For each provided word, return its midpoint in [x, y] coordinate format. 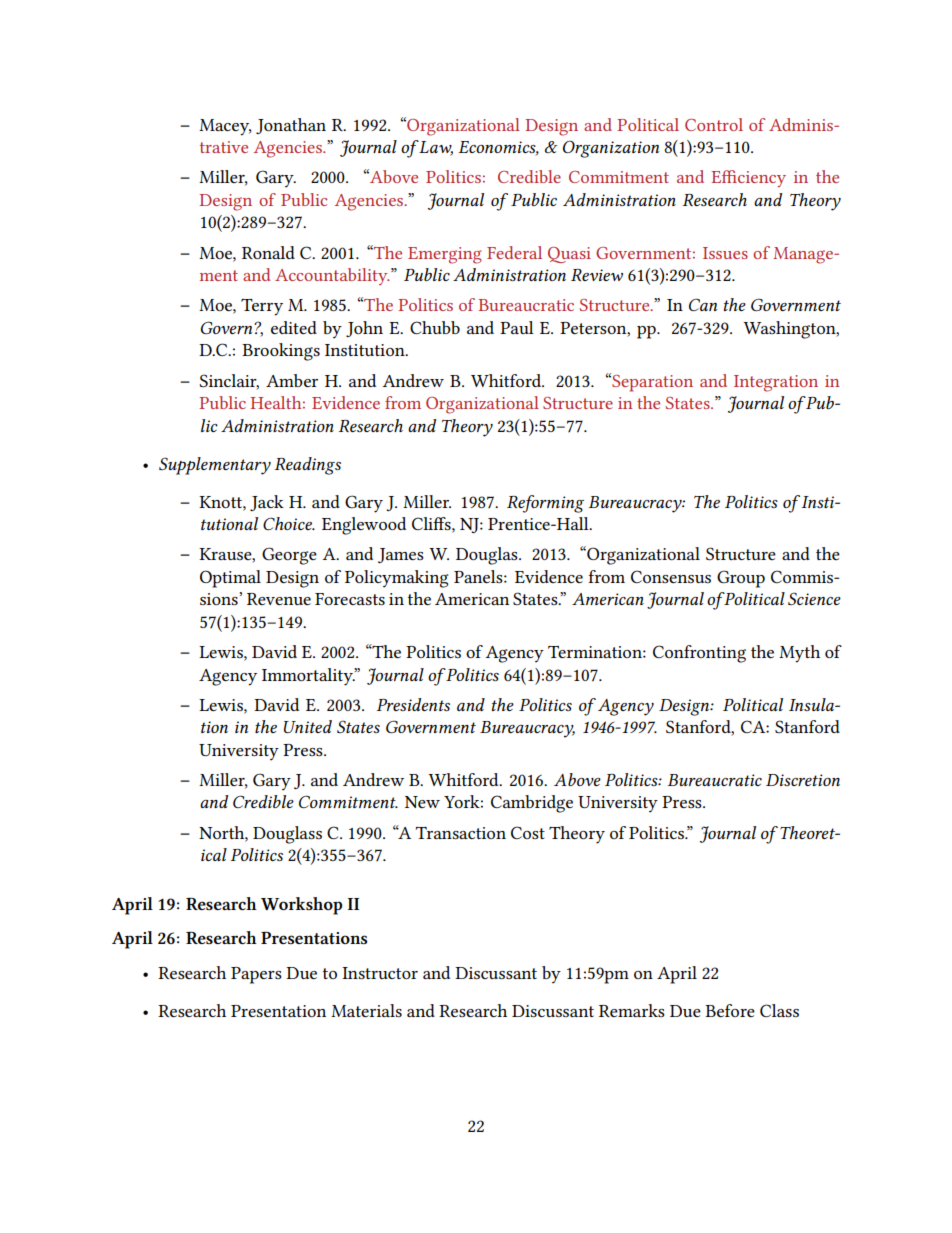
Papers [256, 975]
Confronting [699, 654]
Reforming [545, 504]
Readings [308, 466]
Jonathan [291, 126]
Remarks [632, 1010]
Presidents [413, 704]
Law [435, 148]
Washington [790, 330]
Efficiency [748, 178]
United [308, 726]
